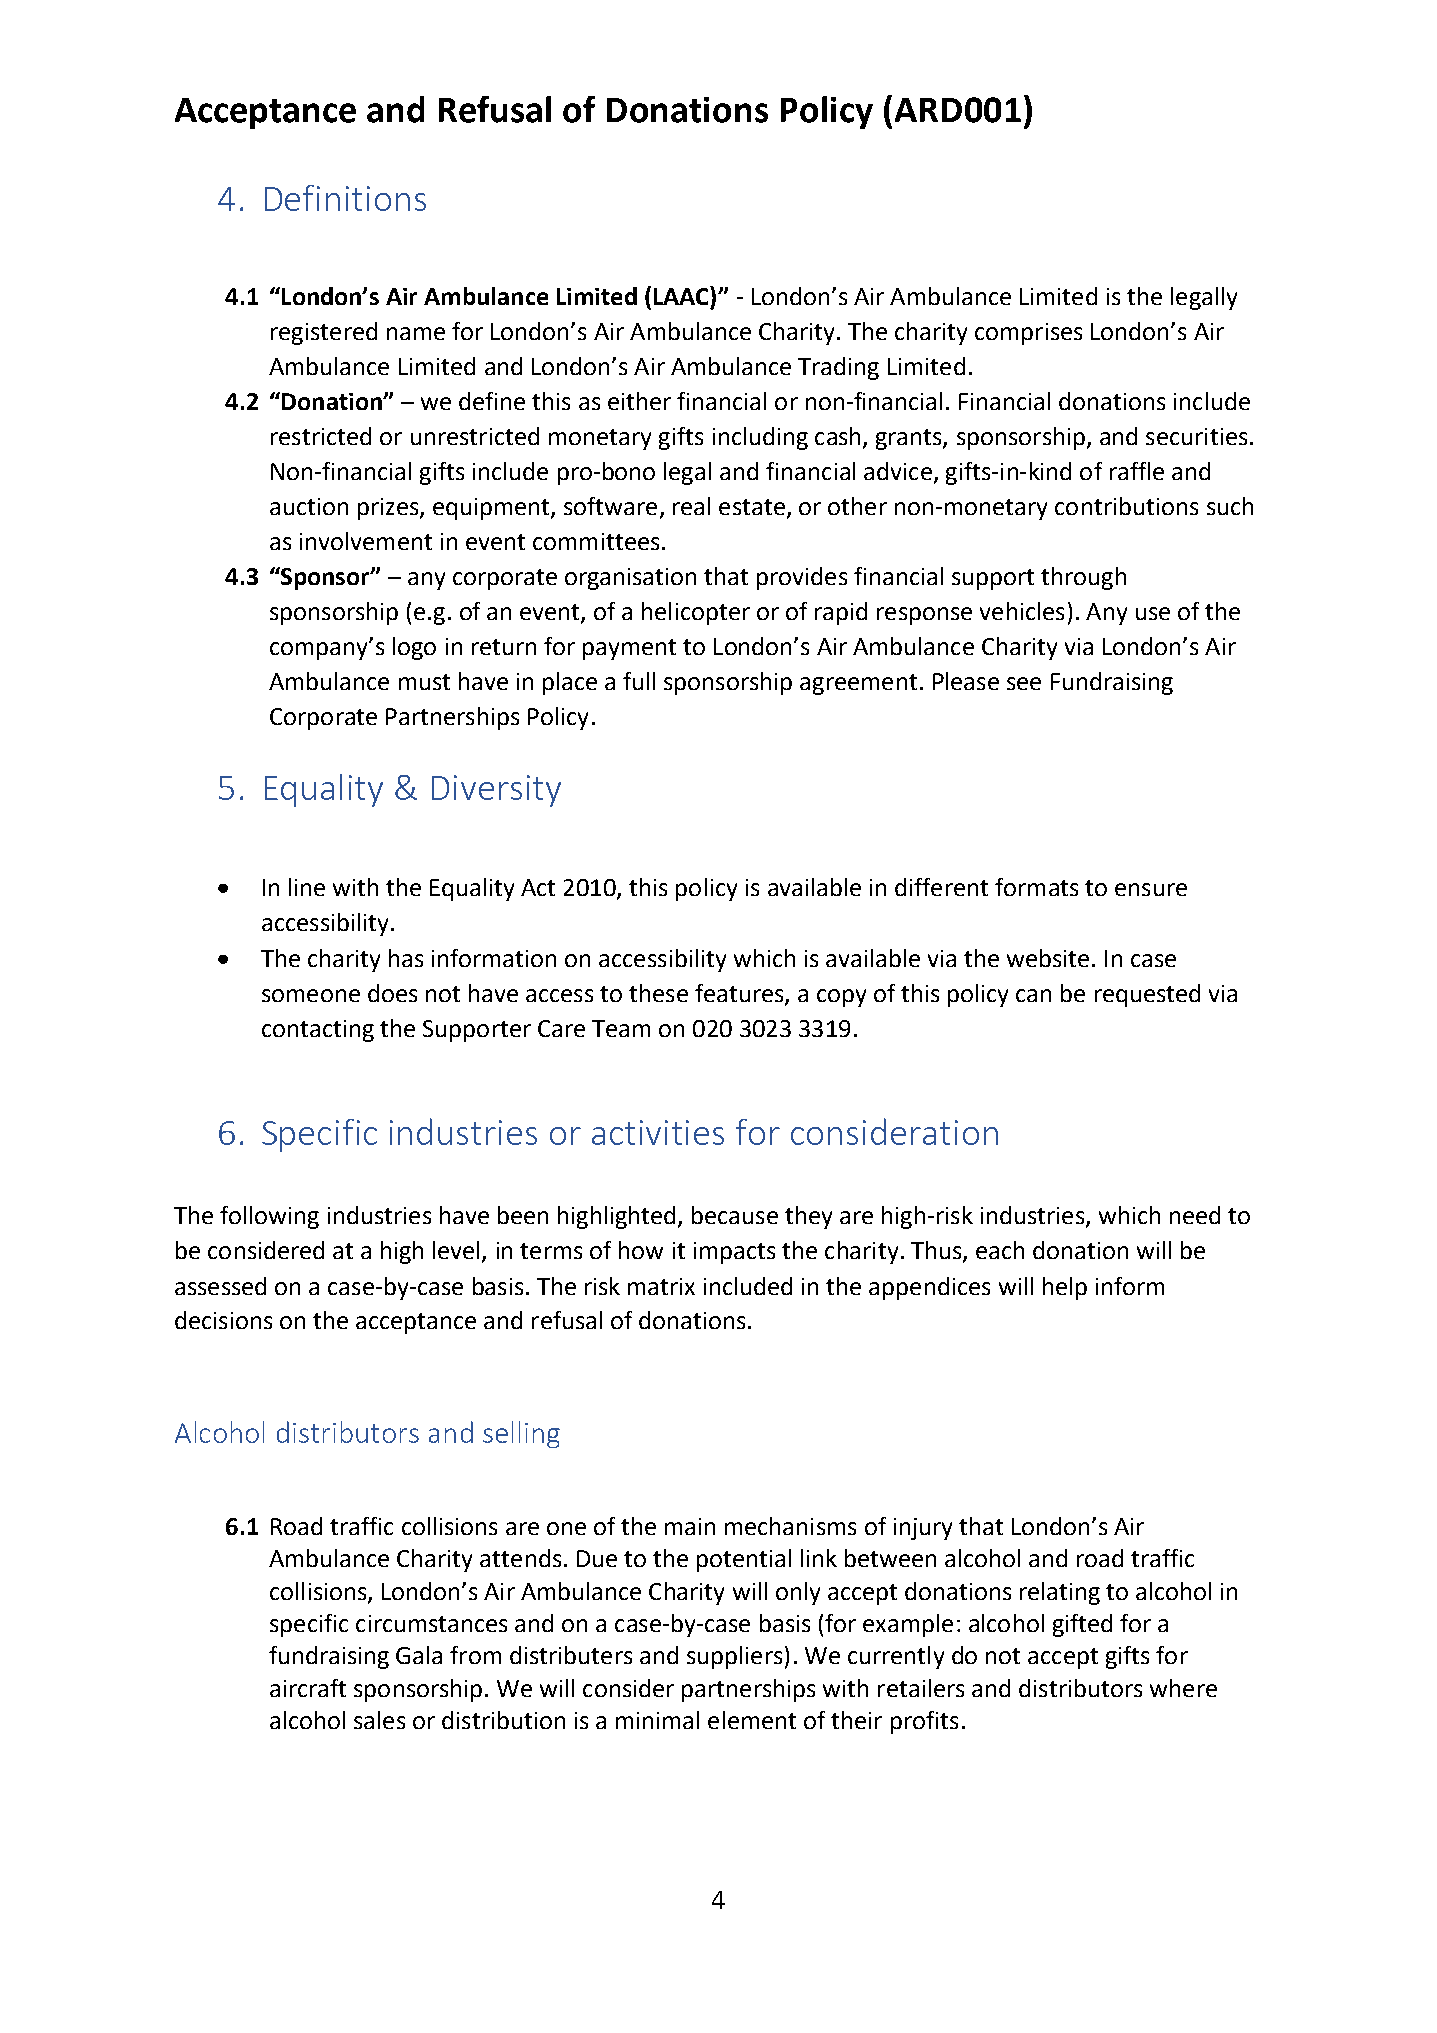  Describe the element at coordinates (740, 994) in the document. I see `features` at that location.
